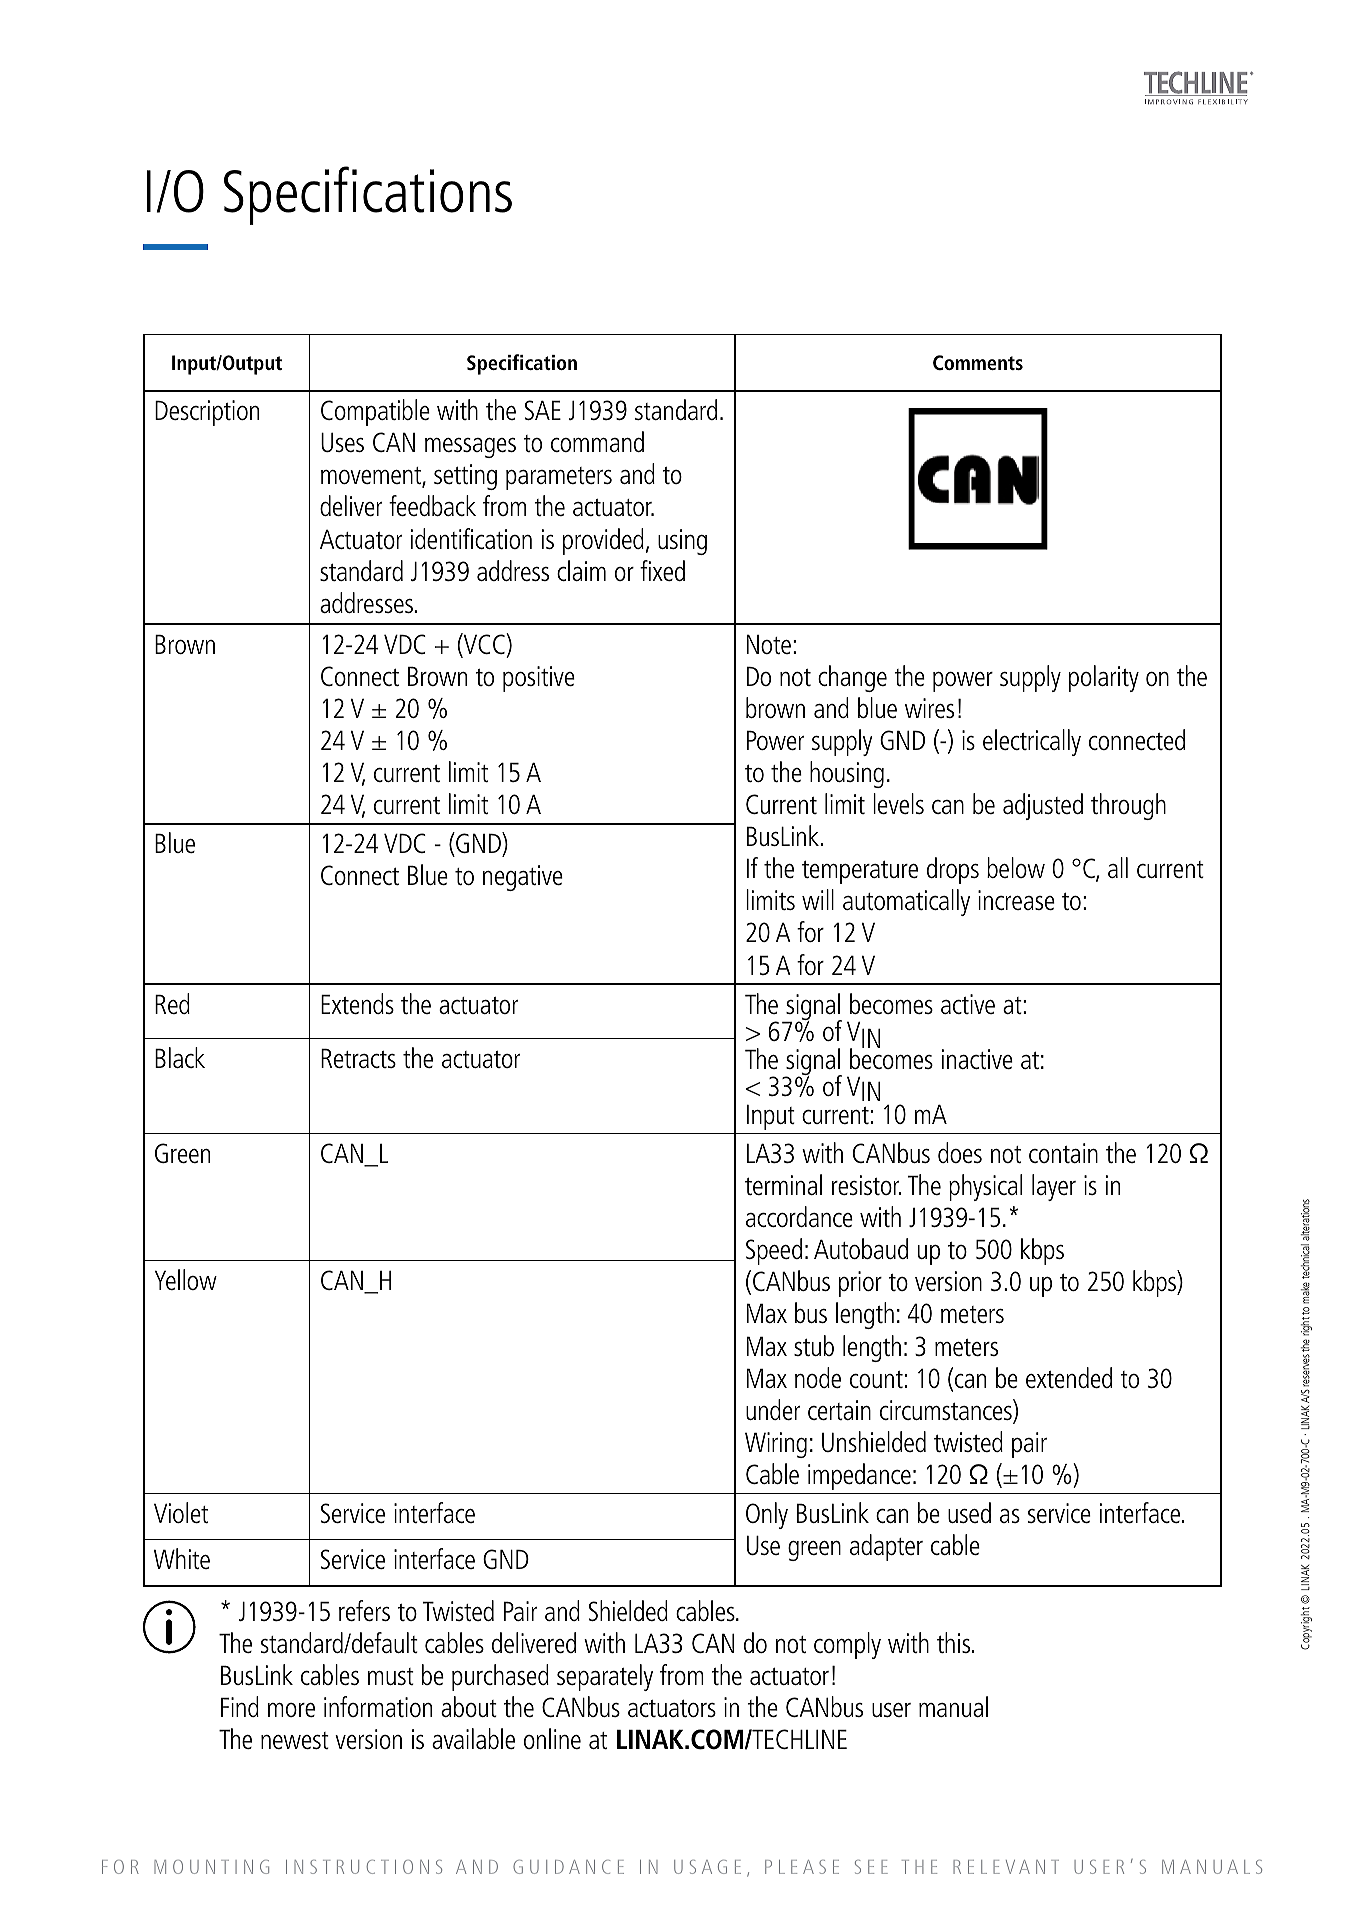  What do you see at coordinates (364, 1867) in the screenshot?
I see `INSTRUCTIONS` at bounding box center [364, 1867].
